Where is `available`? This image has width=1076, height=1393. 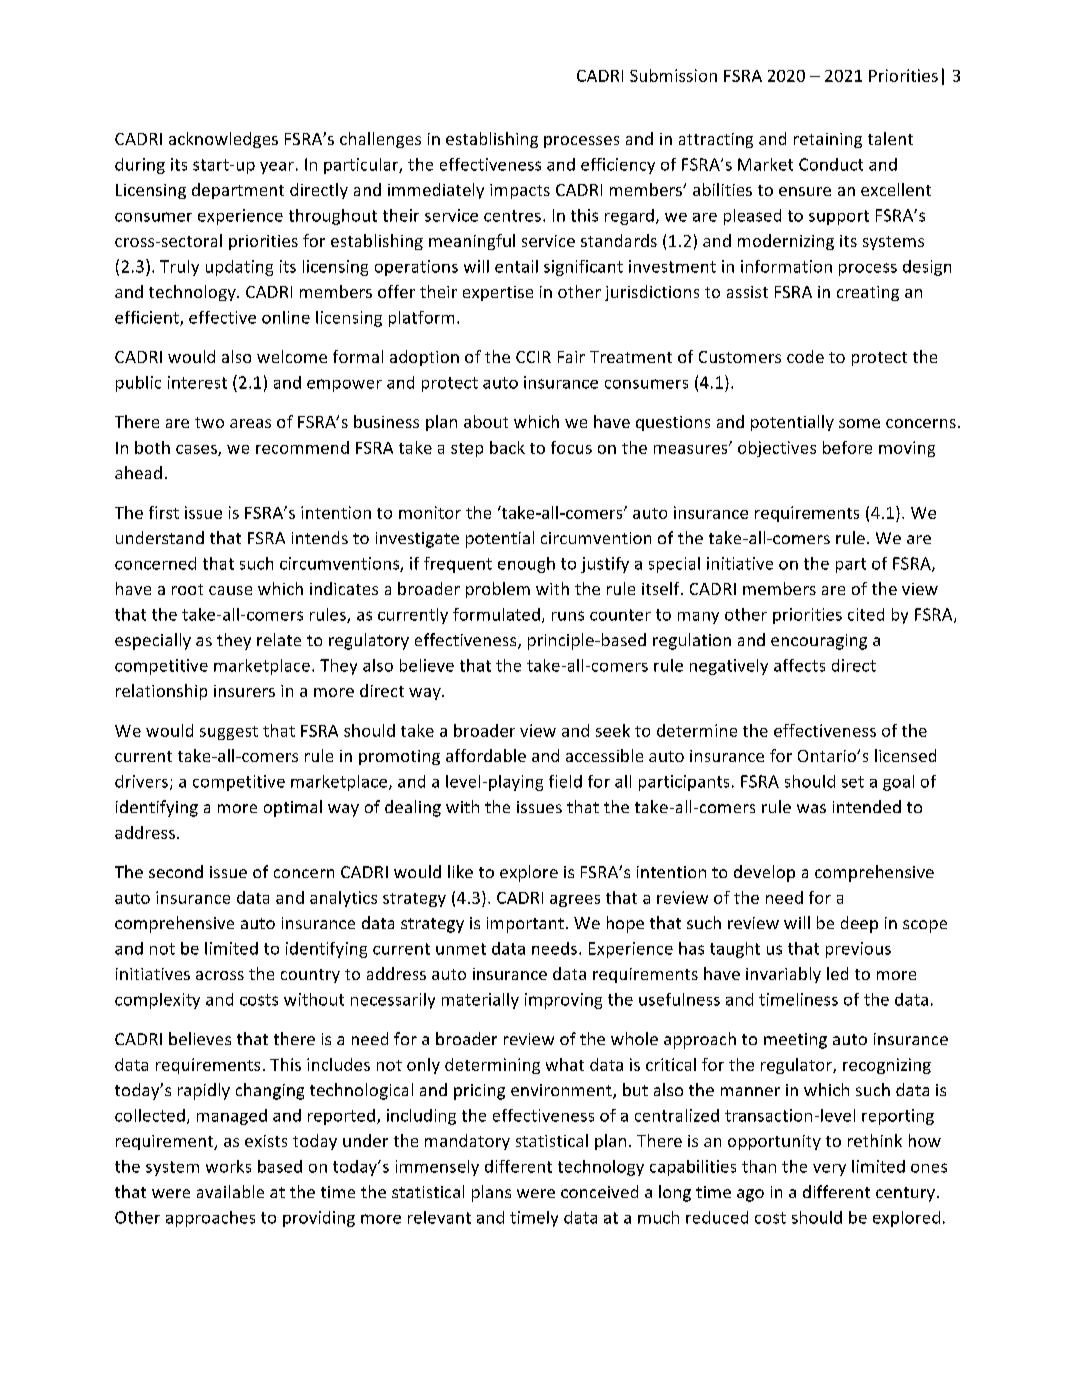 available is located at coordinates (230, 1191).
